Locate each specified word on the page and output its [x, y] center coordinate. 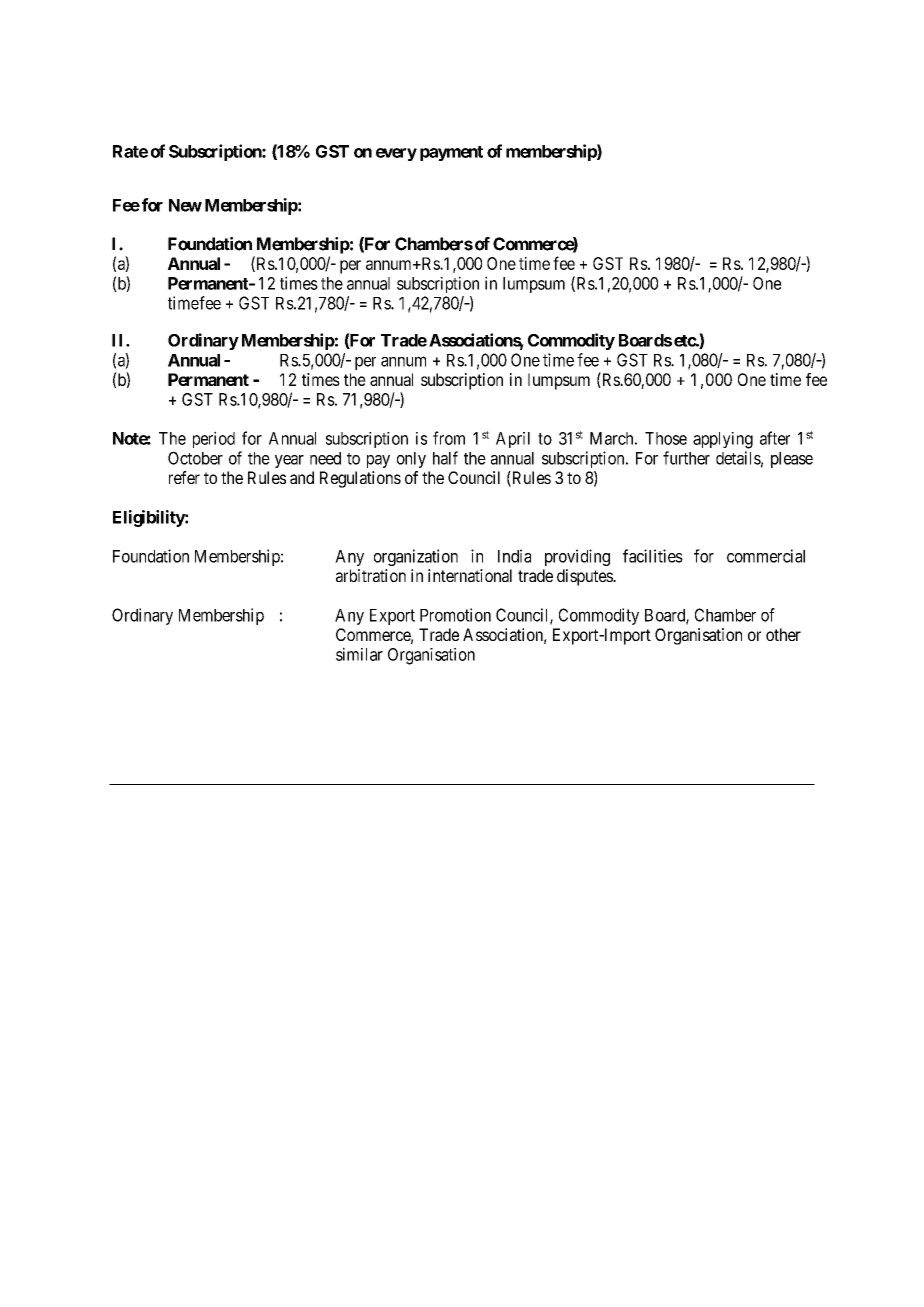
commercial [766, 556]
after [775, 438]
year [289, 461]
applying [723, 440]
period [214, 439]
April [513, 440]
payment [451, 153]
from [449, 438]
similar [359, 654]
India [514, 556]
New [185, 205]
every [396, 154]
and [302, 477]
